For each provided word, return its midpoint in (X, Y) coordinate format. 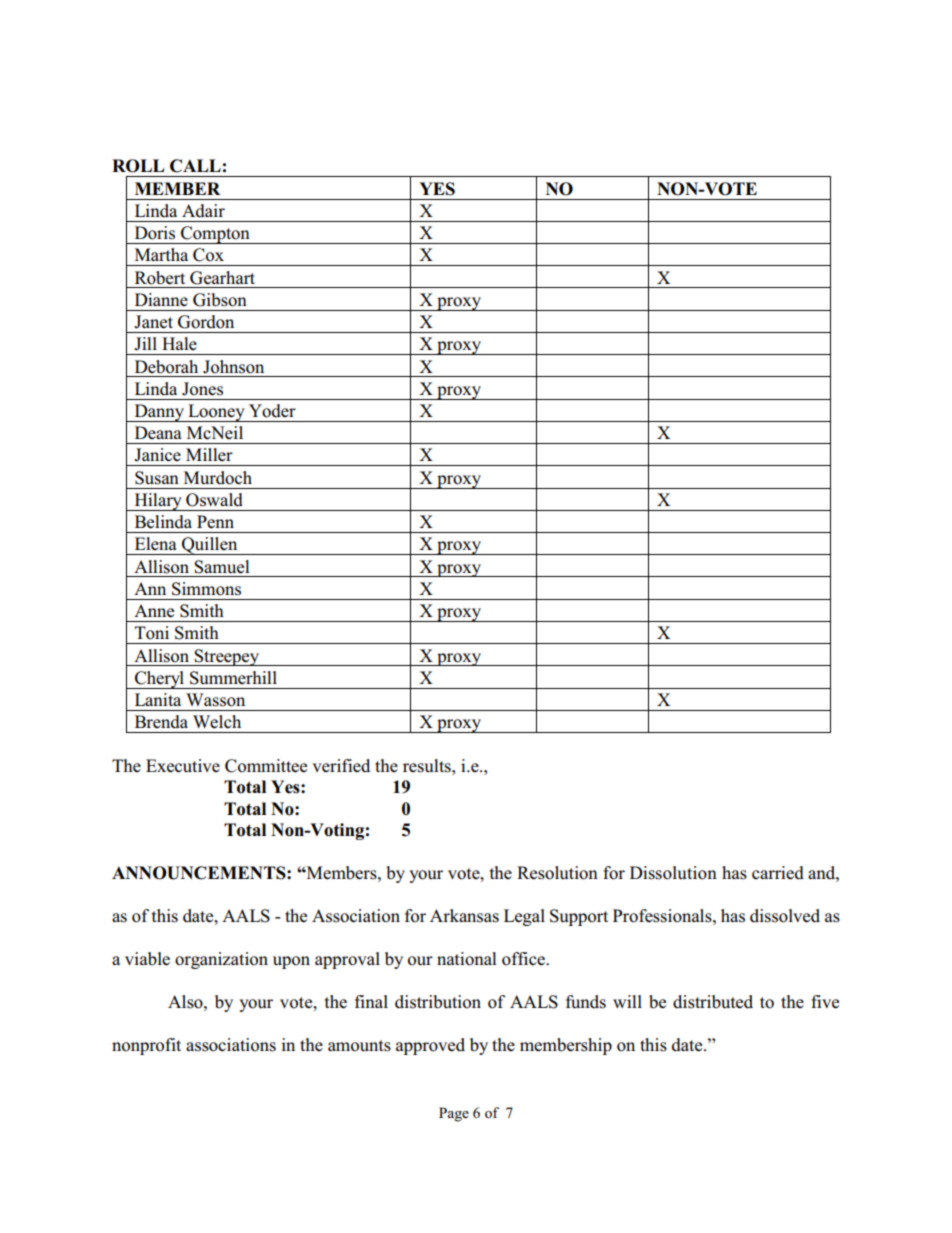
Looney (216, 413)
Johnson (233, 367)
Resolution (557, 873)
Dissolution (673, 873)
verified (341, 765)
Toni (152, 633)
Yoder (272, 411)
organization (221, 960)
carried (778, 873)
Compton (215, 235)
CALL (195, 166)
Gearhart (222, 278)
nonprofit (146, 1046)
